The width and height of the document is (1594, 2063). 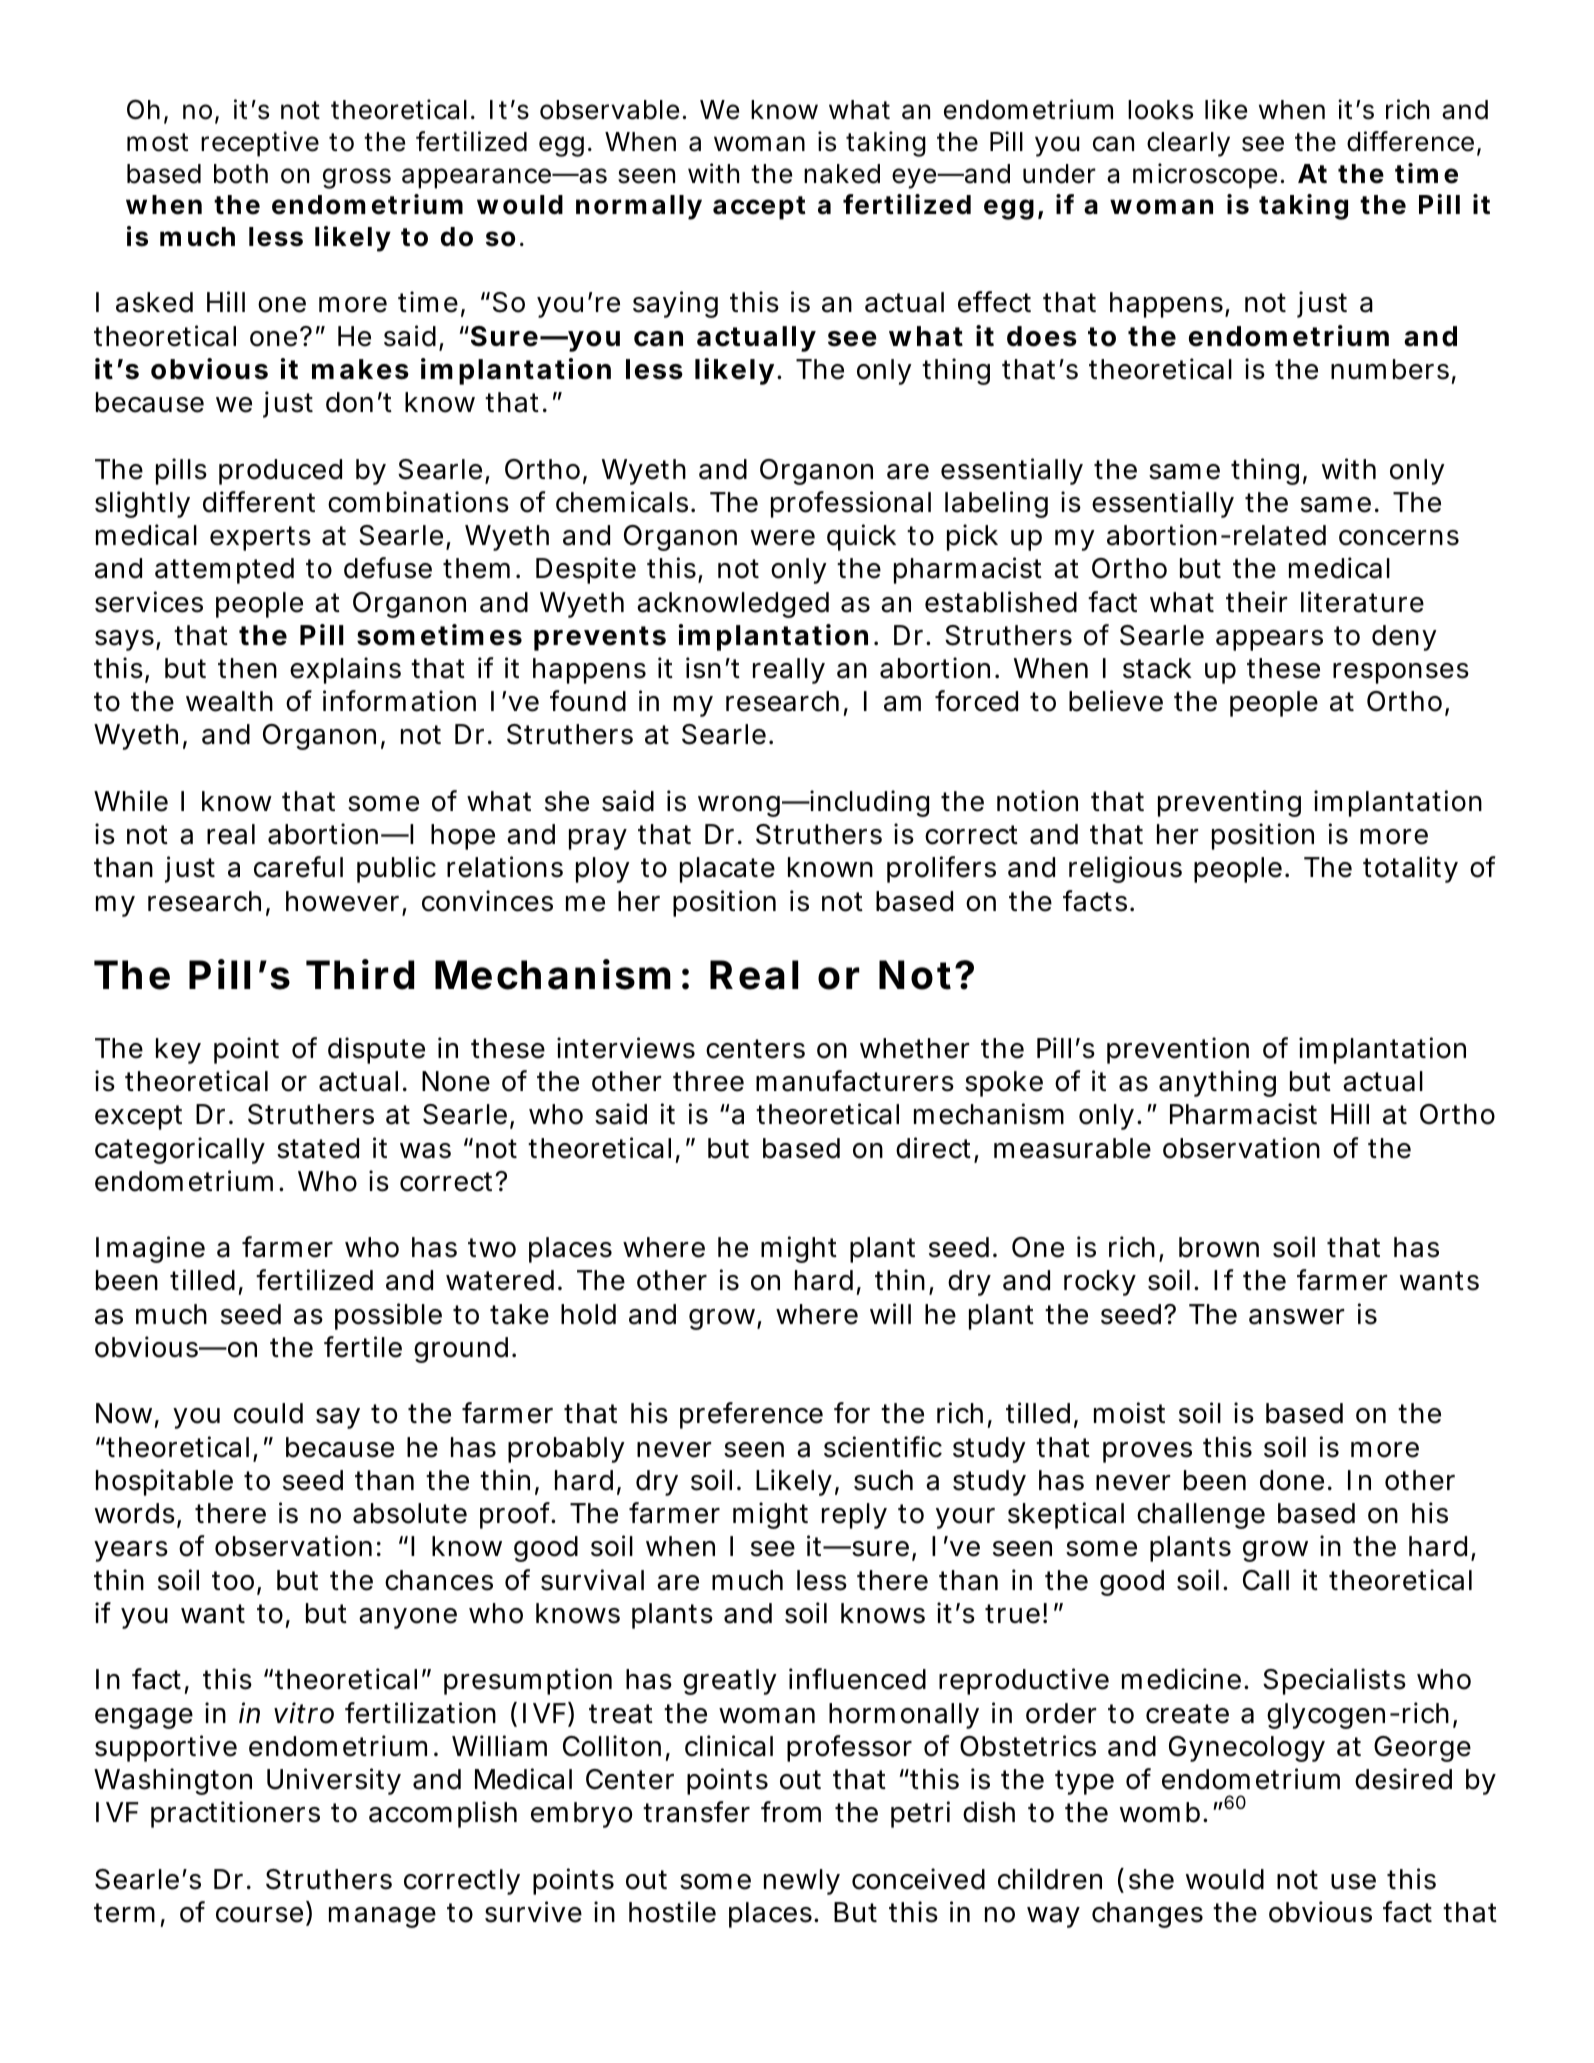 I want to click on three, so click(x=708, y=1081).
